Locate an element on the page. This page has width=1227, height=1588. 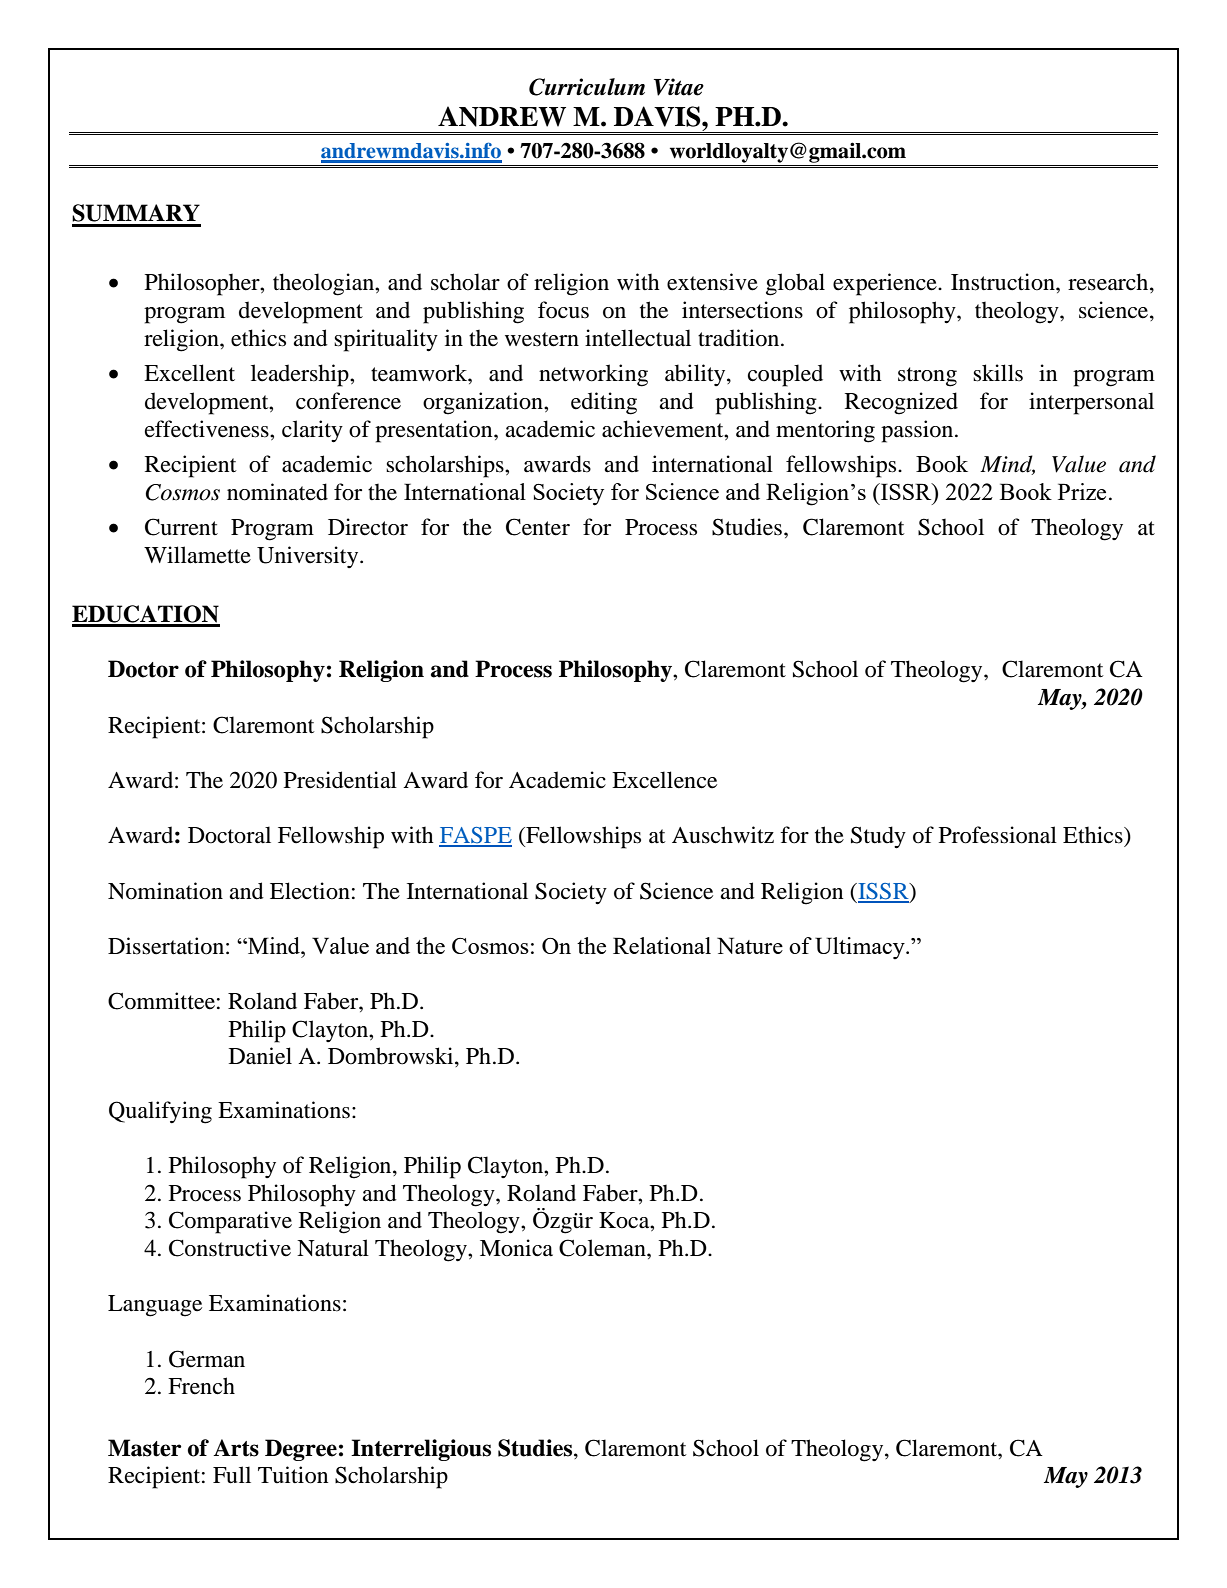
Nature is located at coordinates (750, 945).
